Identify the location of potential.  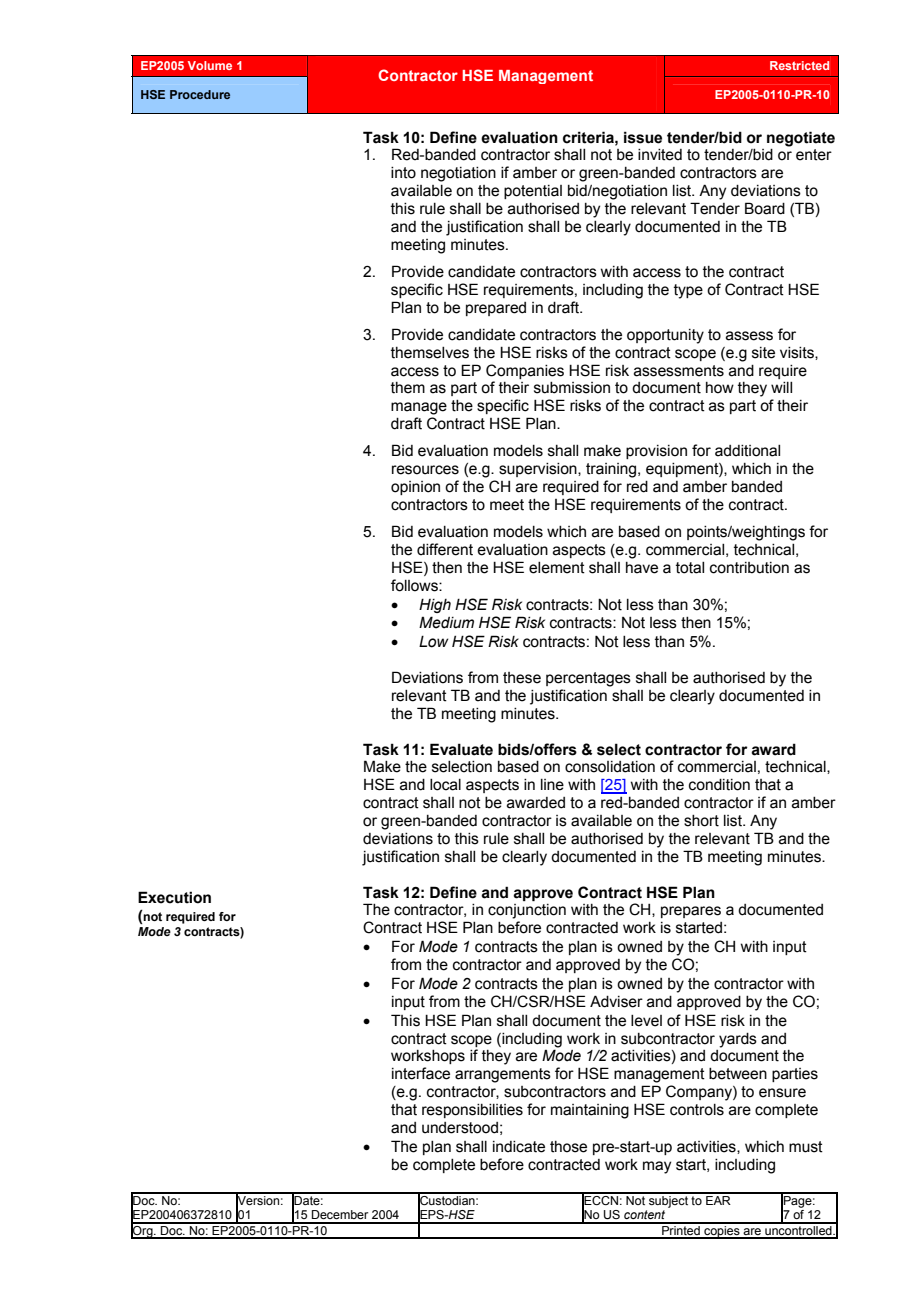
(533, 192).
